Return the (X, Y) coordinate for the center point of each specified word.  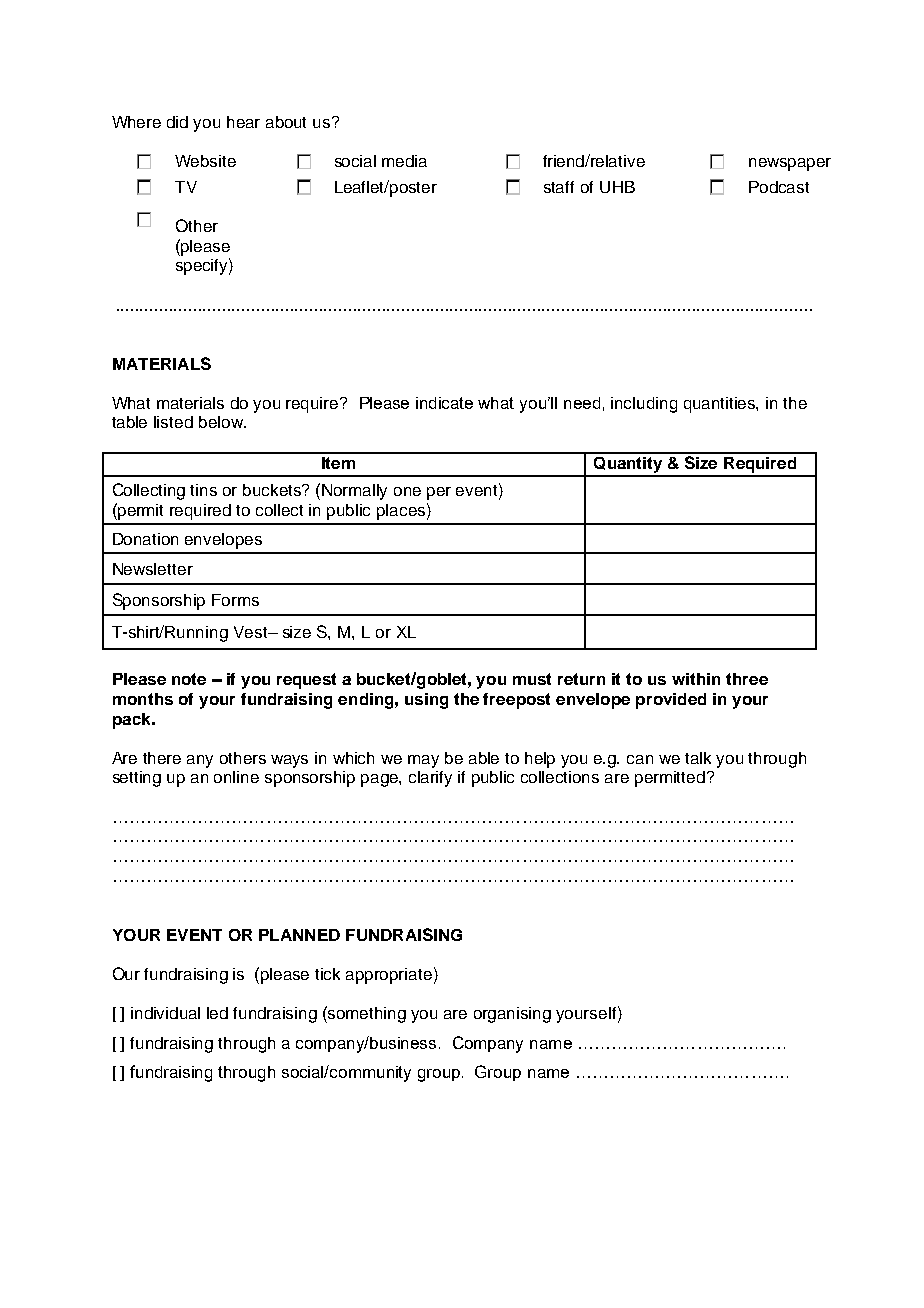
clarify (430, 779)
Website (205, 161)
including (644, 405)
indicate (444, 403)
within (696, 679)
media (404, 161)
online (236, 777)
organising (512, 1015)
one (407, 491)
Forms (235, 600)
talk (698, 758)
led (217, 1013)
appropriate (389, 976)
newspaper (790, 164)
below (222, 422)
